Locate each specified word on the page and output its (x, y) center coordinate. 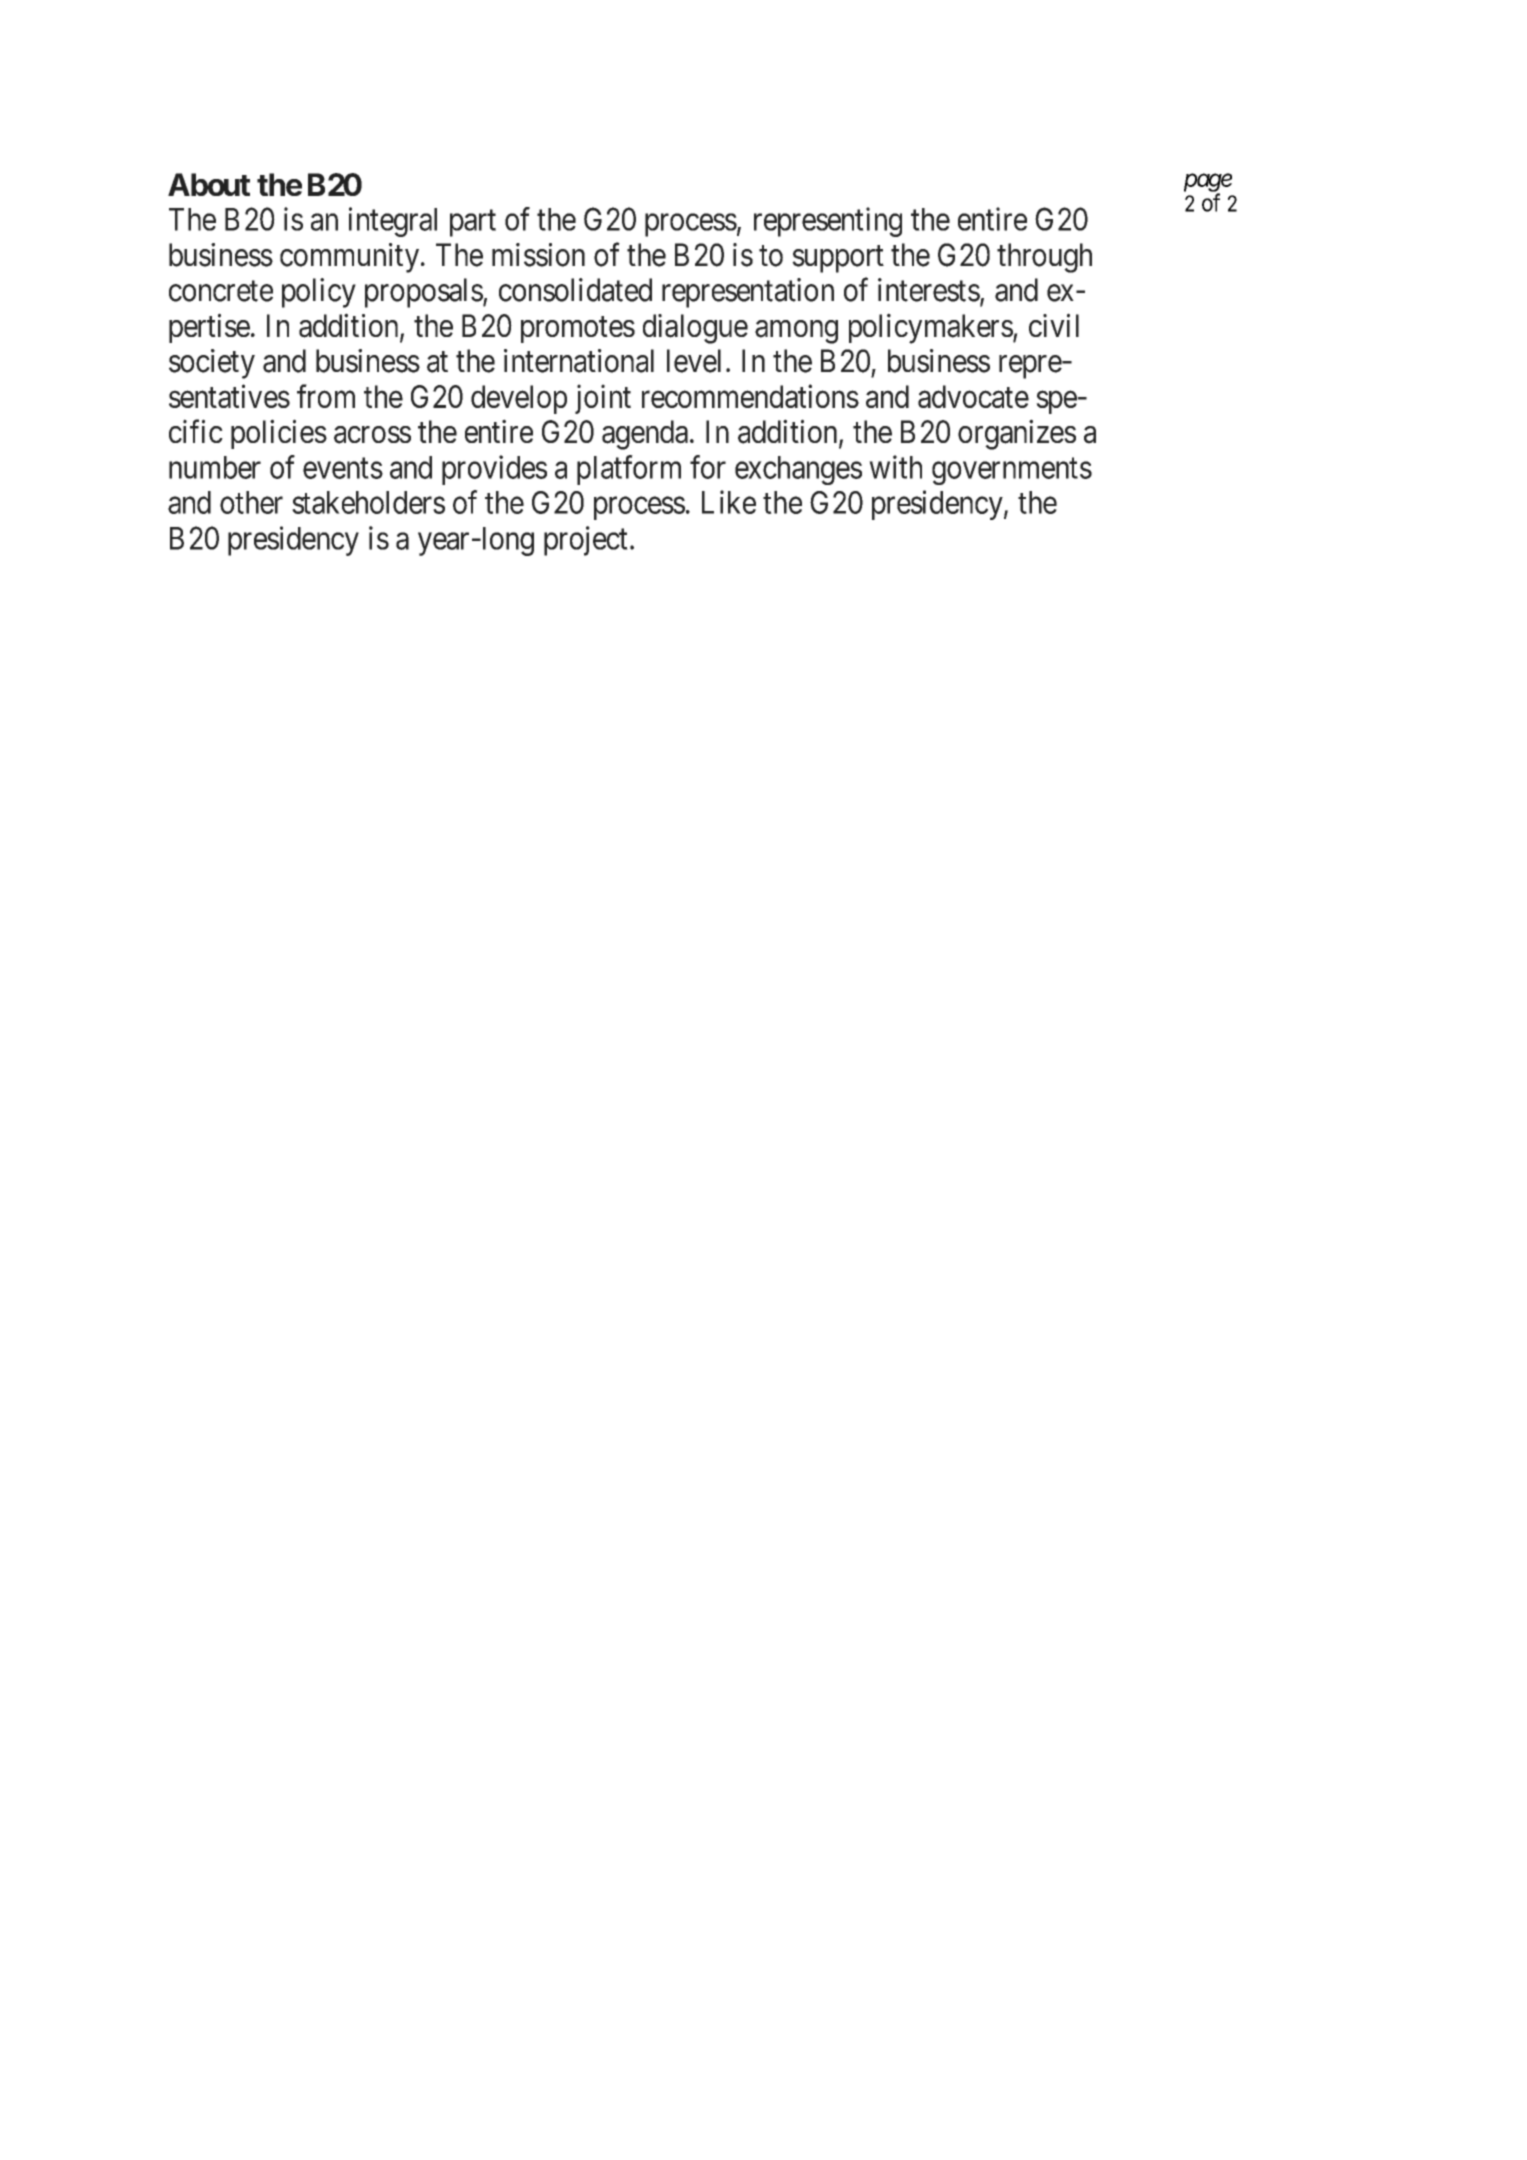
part (473, 223)
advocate (973, 396)
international (579, 361)
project (586, 541)
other (251, 502)
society (212, 364)
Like (729, 502)
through (1044, 258)
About (209, 184)
